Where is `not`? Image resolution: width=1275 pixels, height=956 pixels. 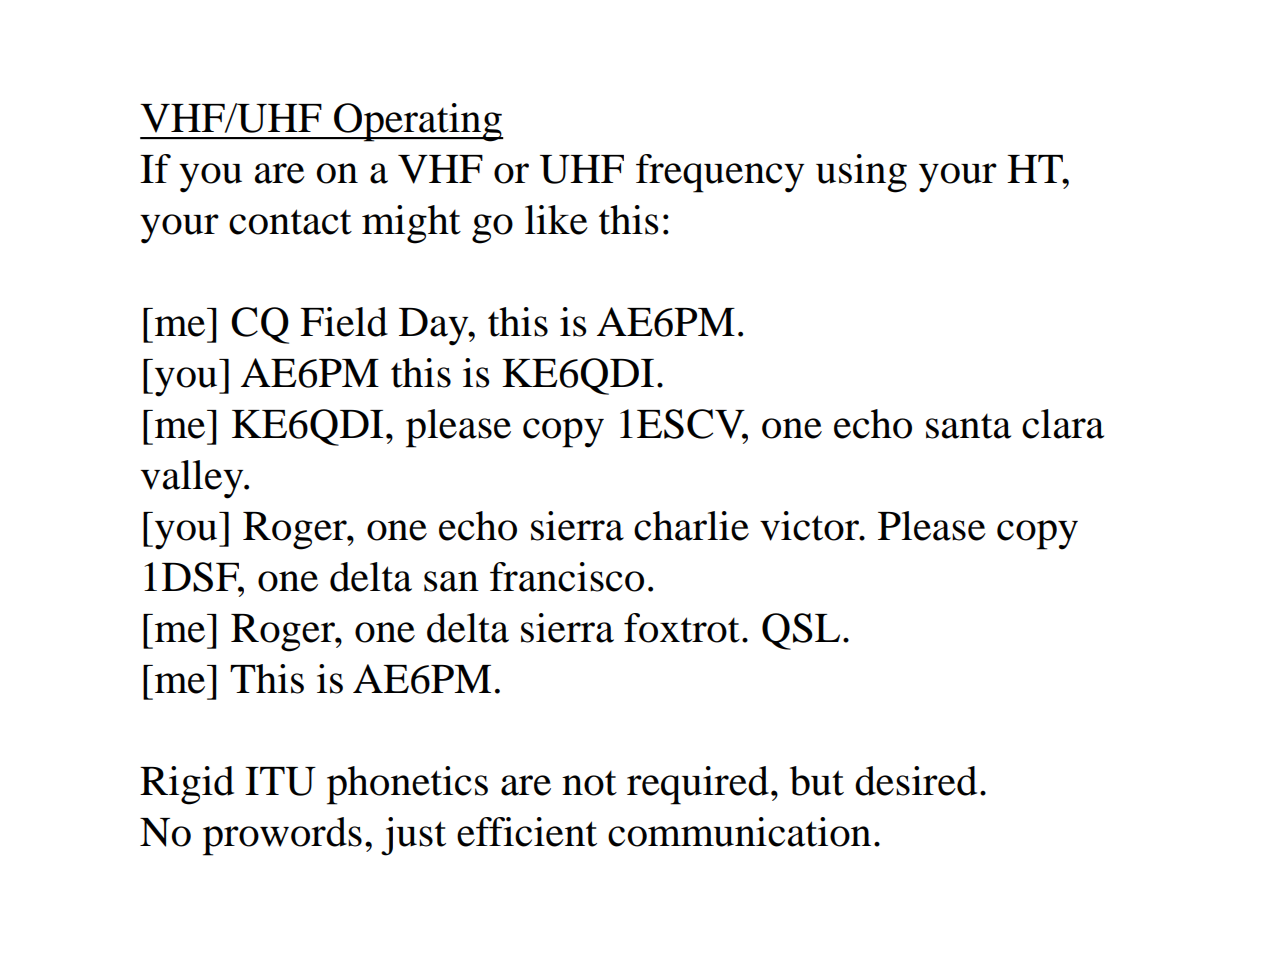 not is located at coordinates (589, 783).
